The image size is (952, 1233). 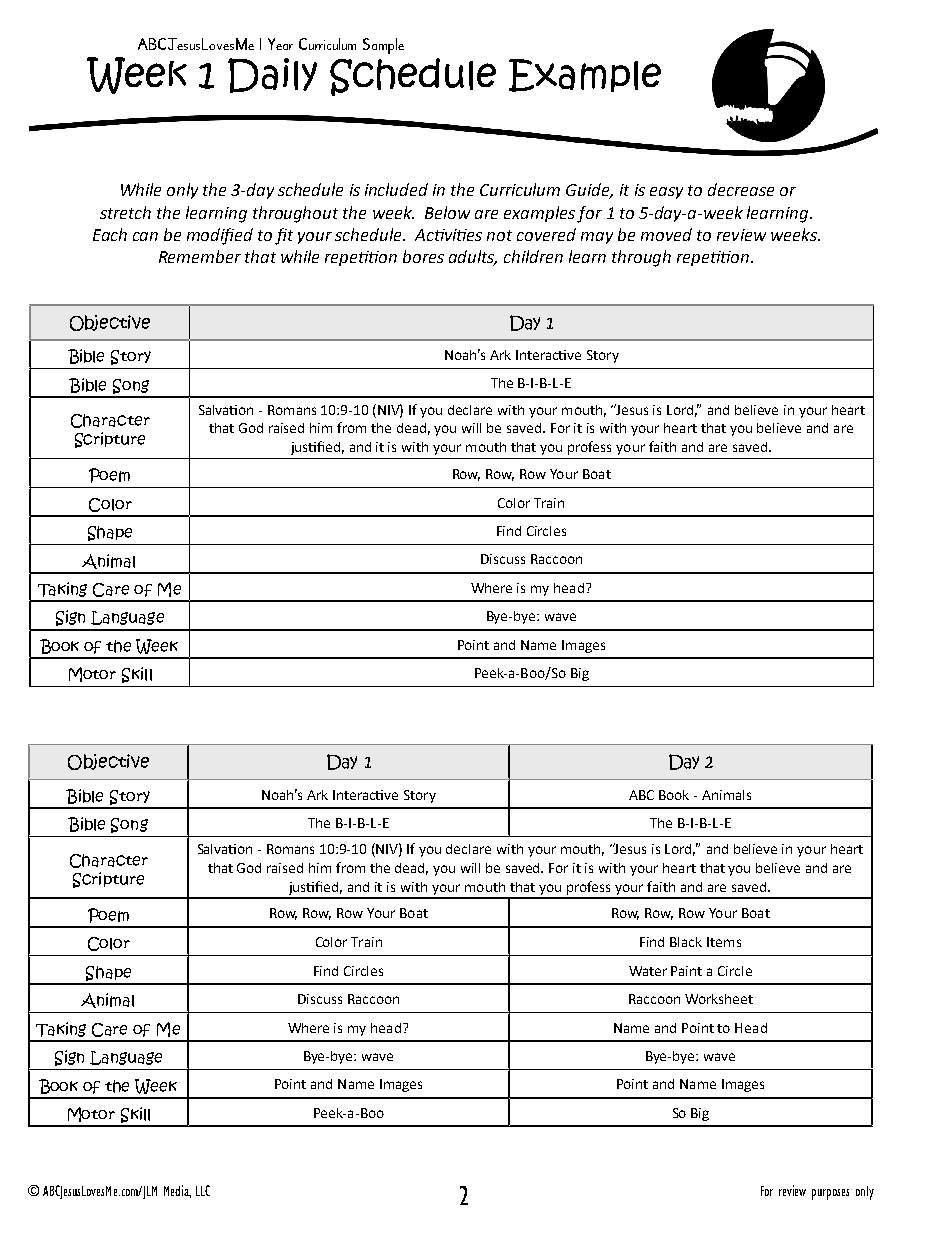 I want to click on Paint, so click(x=686, y=971).
